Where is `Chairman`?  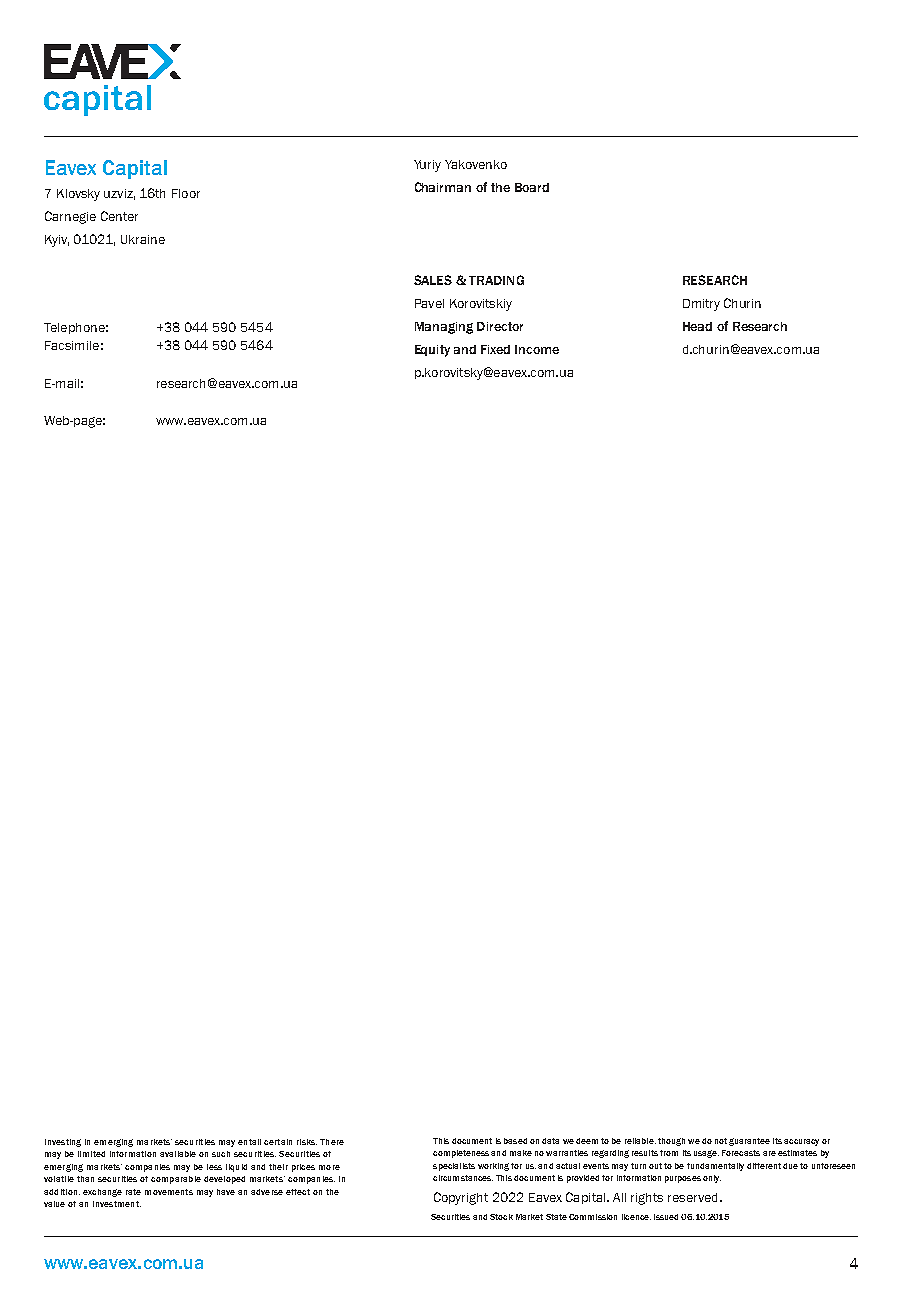 Chairman is located at coordinates (443, 187).
